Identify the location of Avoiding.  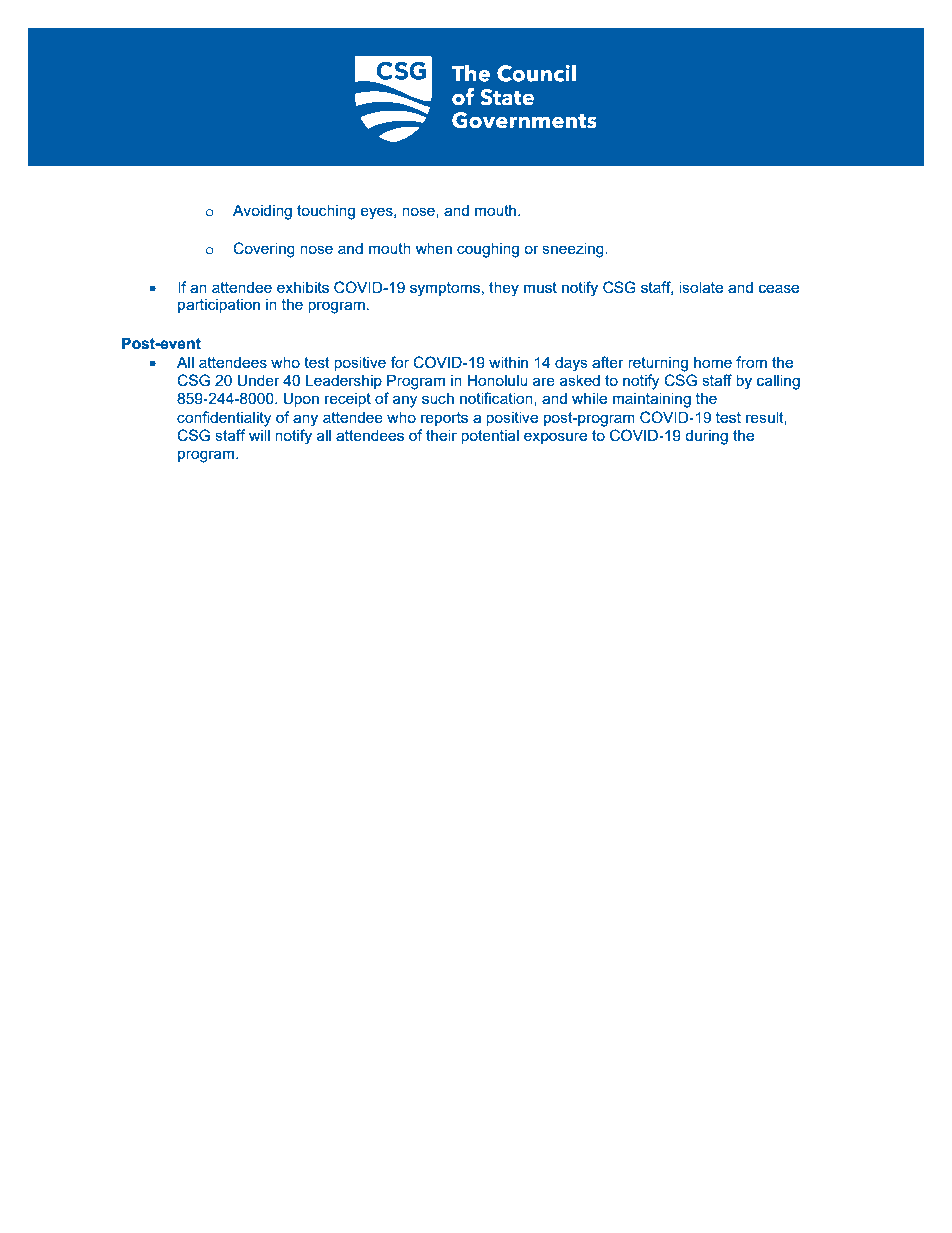
(262, 212).
